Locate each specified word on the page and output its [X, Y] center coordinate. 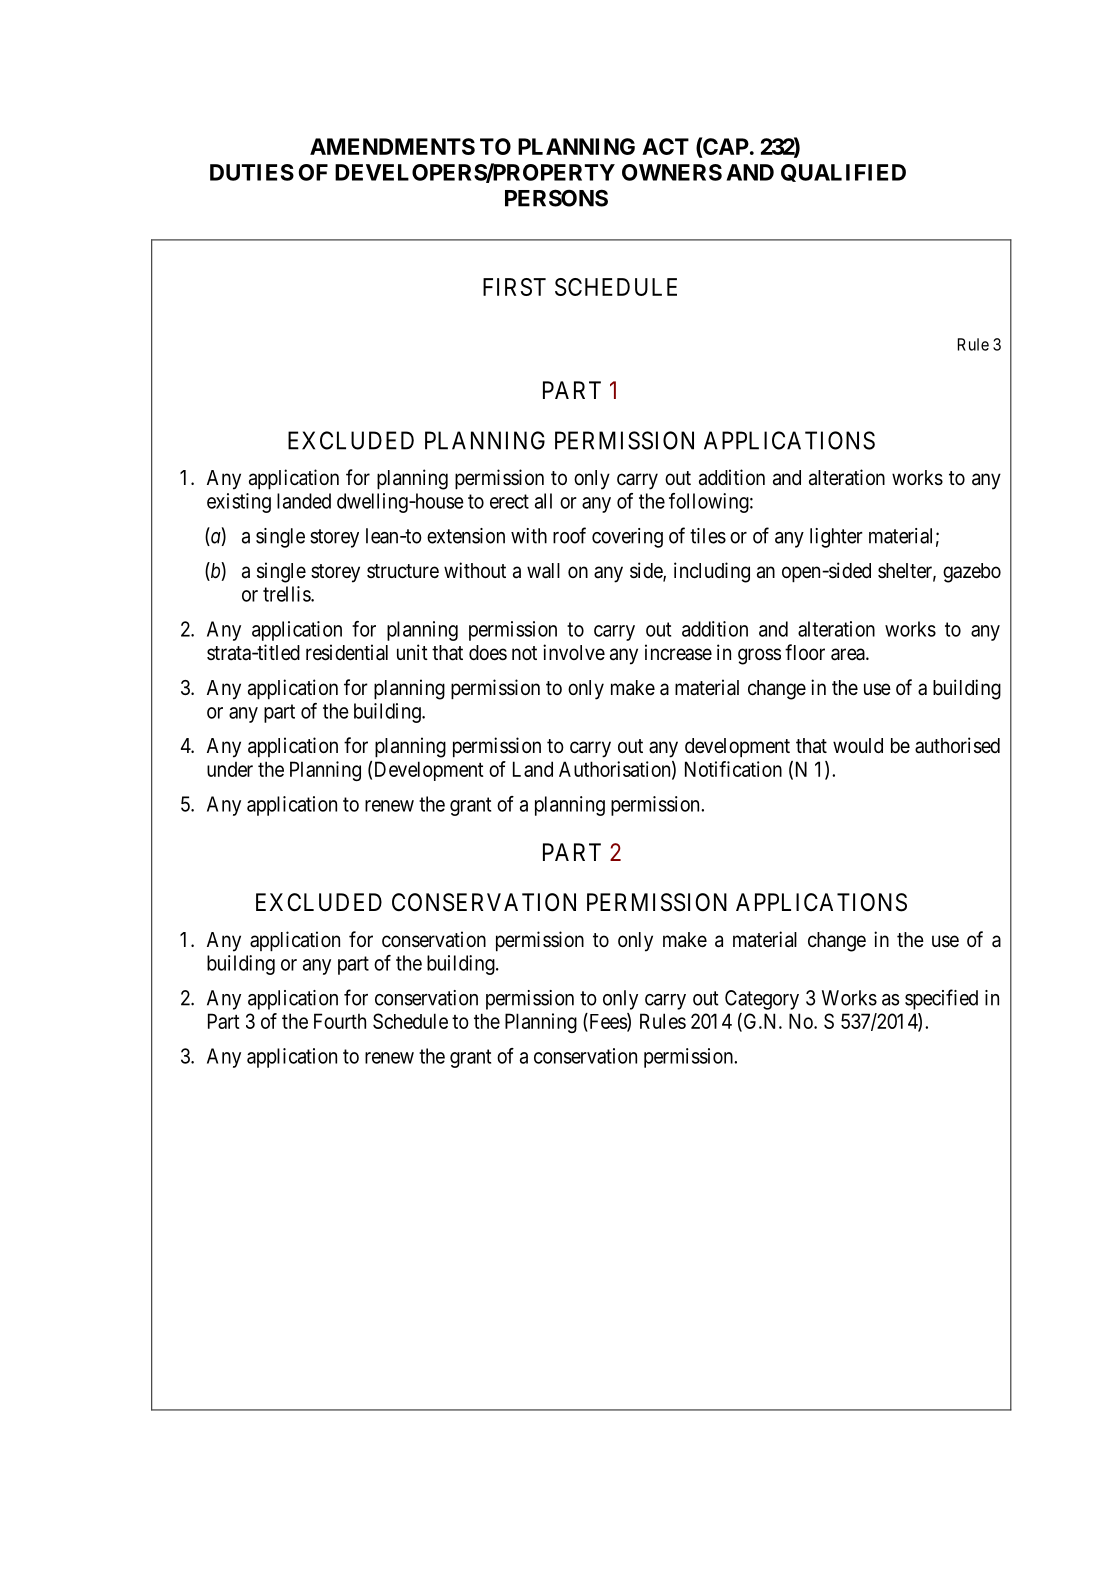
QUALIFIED [843, 173]
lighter [836, 538]
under [230, 769]
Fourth [340, 1021]
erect [509, 501]
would [858, 745]
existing [239, 503]
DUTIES [252, 172]
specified [941, 999]
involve [574, 652]
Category [762, 1000]
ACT [665, 146]
